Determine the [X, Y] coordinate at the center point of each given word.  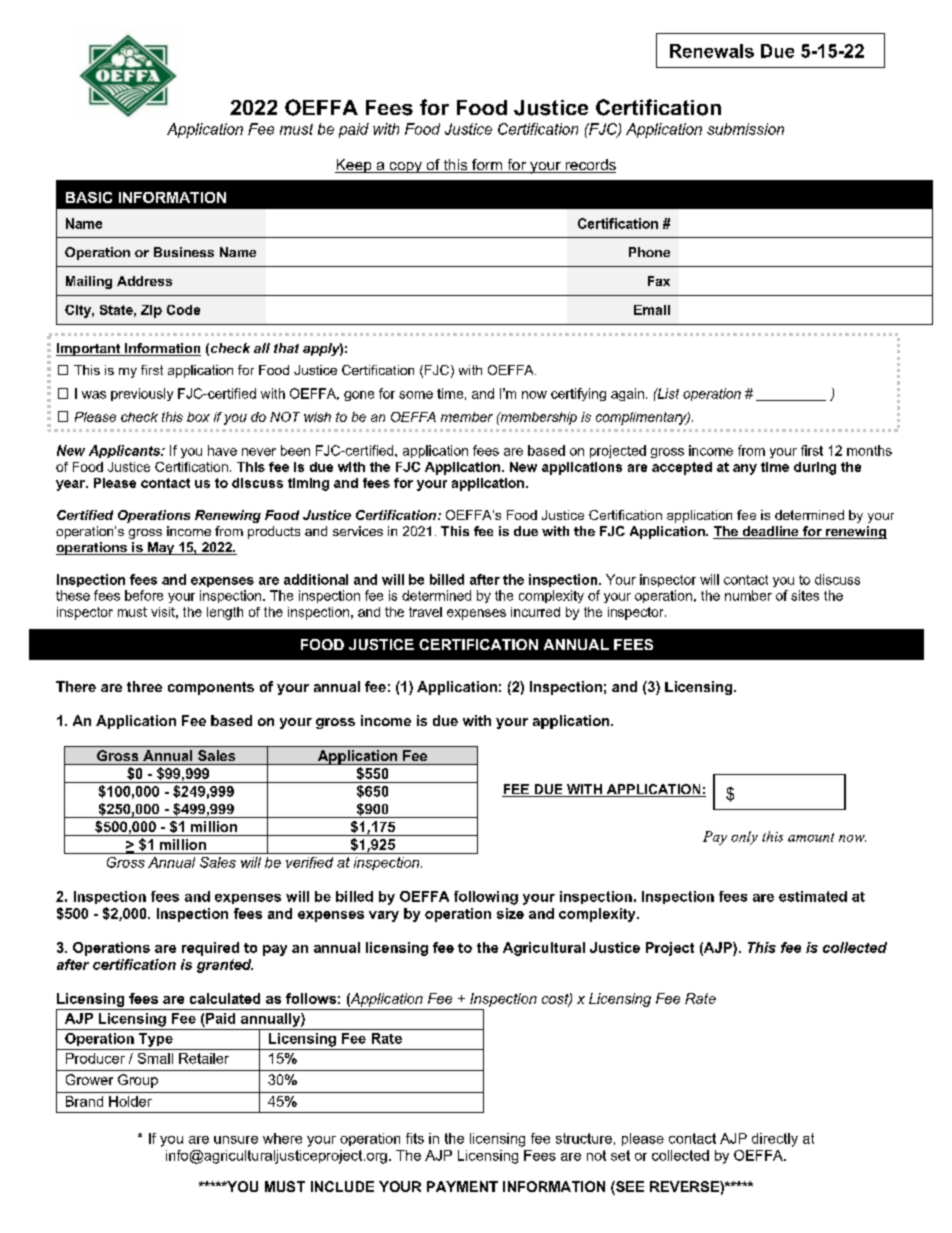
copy [405, 167]
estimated [813, 896]
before [144, 595]
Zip [151, 311]
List [667, 393]
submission [745, 129]
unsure [236, 1140]
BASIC [89, 197]
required [210, 949]
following [486, 898]
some [416, 395]
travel [425, 612]
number [748, 595]
